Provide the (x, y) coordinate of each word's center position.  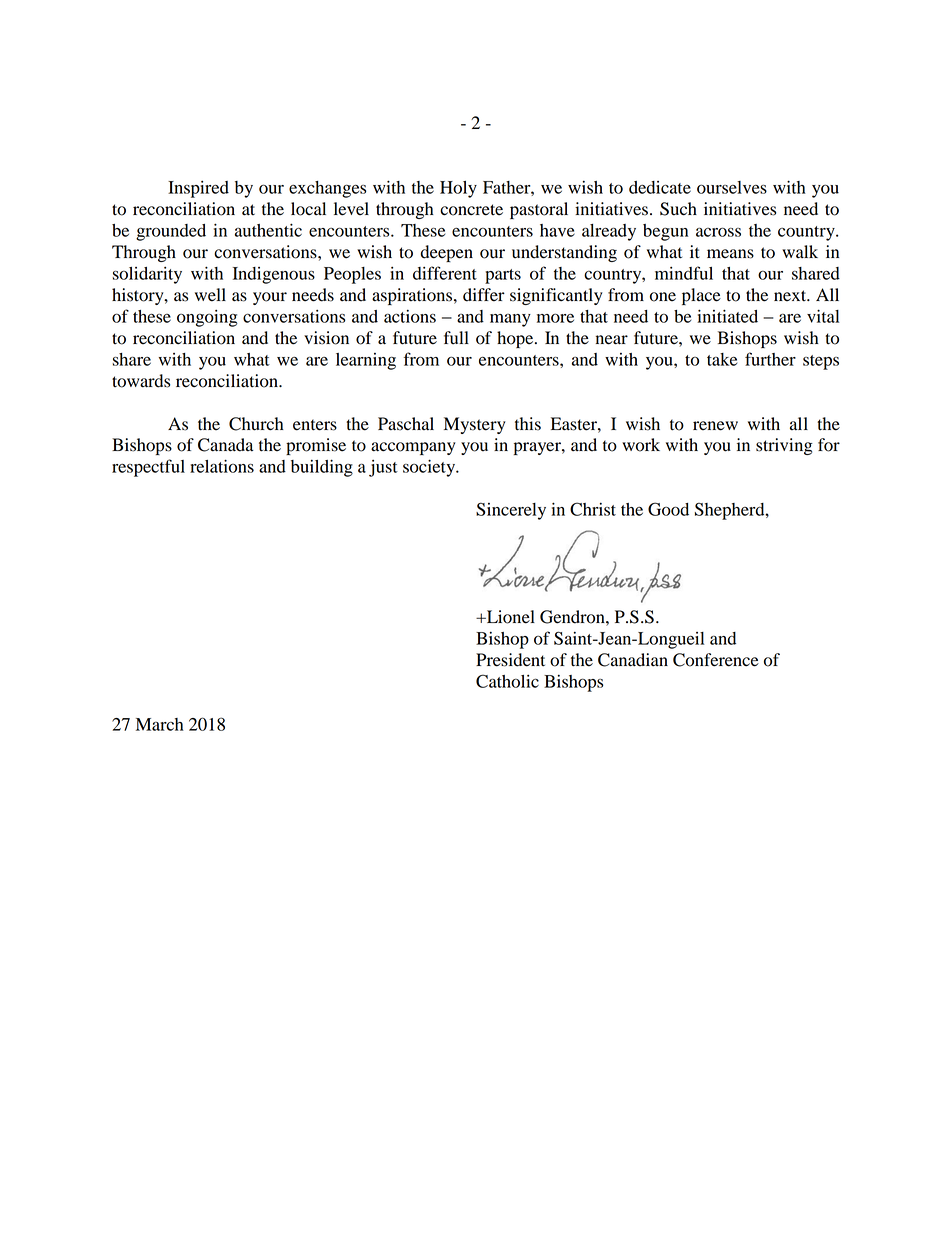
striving (784, 446)
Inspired (198, 189)
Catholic (507, 681)
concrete (471, 210)
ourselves (732, 187)
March (160, 724)
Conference (716, 660)
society (430, 468)
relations (222, 466)
